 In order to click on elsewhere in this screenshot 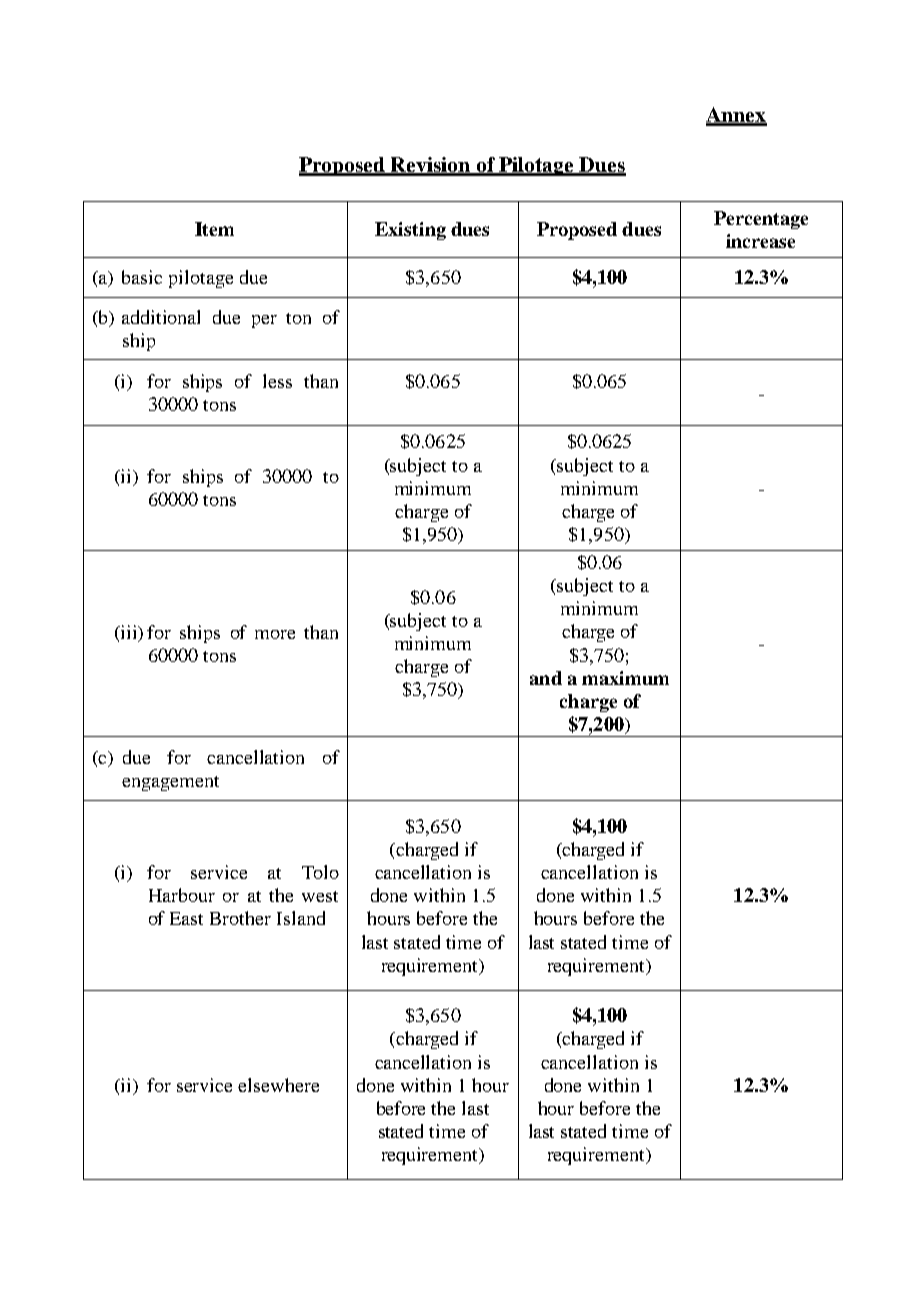, I will do `click(278, 1085)`.
